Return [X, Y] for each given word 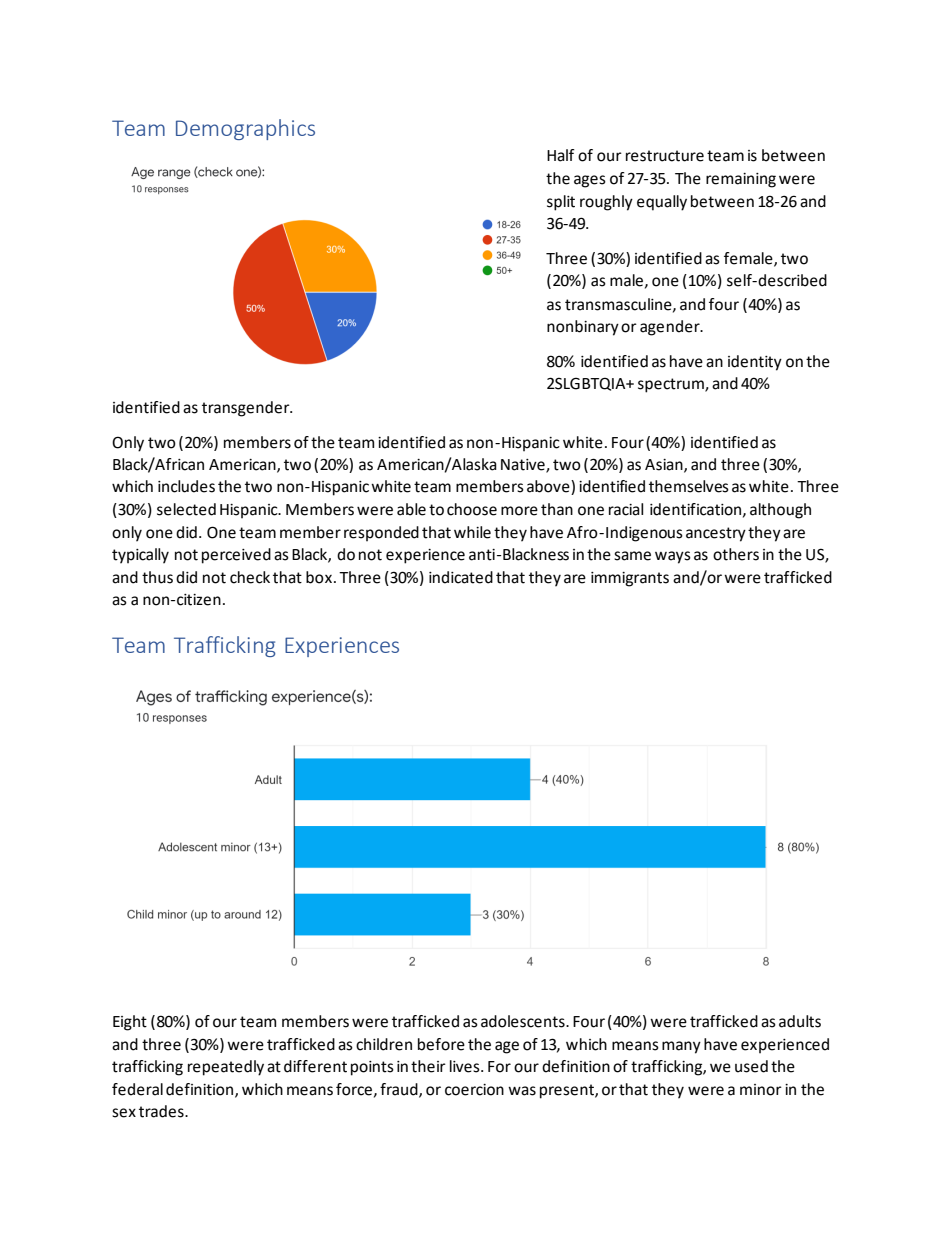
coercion [474, 1090]
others [736, 554]
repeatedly [226, 1068]
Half [561, 155]
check [250, 577]
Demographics [245, 129]
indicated [461, 577]
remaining [741, 180]
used [751, 1066]
